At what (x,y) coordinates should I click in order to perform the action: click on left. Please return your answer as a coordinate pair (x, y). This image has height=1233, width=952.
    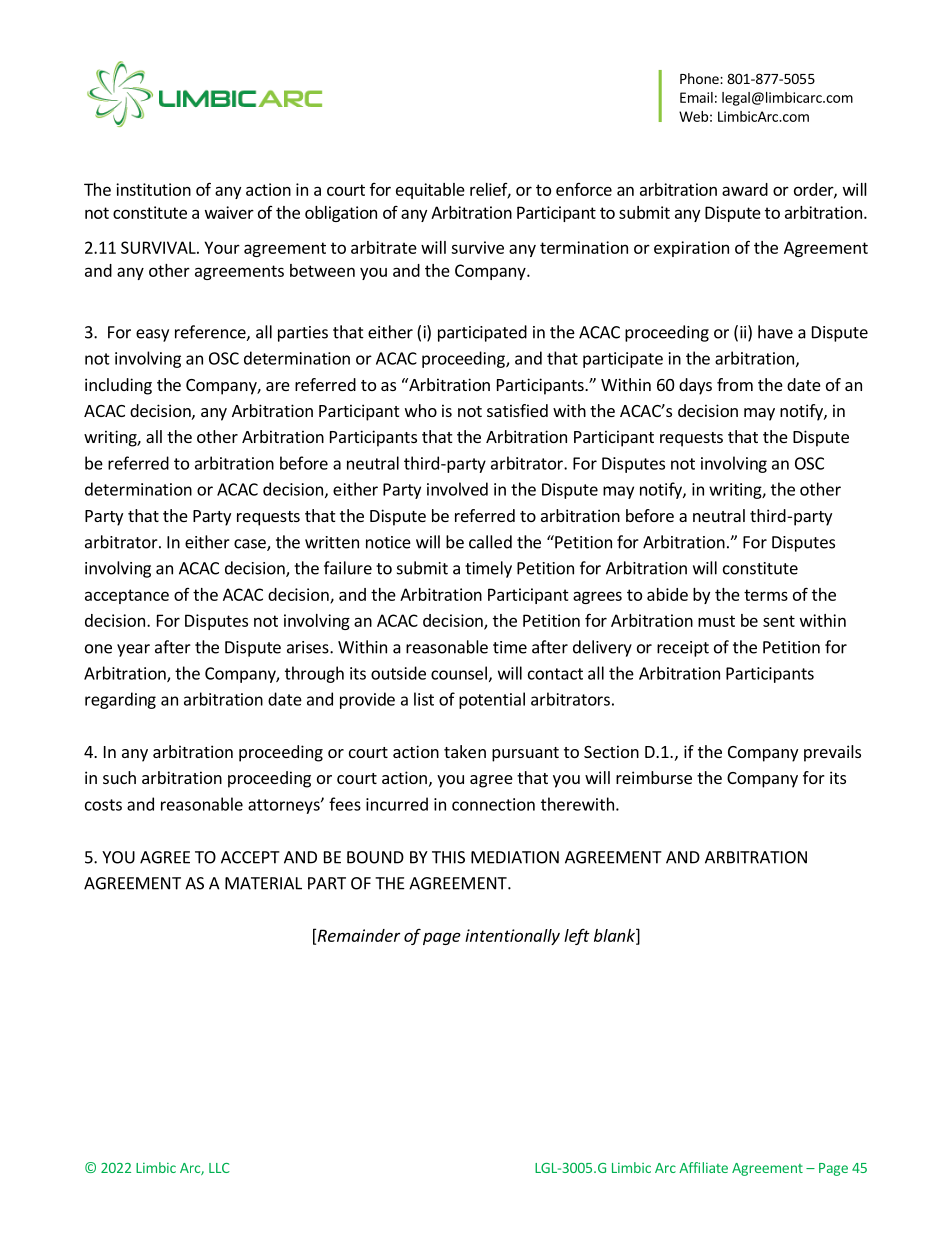
    Looking at the image, I should click on (577, 936).
